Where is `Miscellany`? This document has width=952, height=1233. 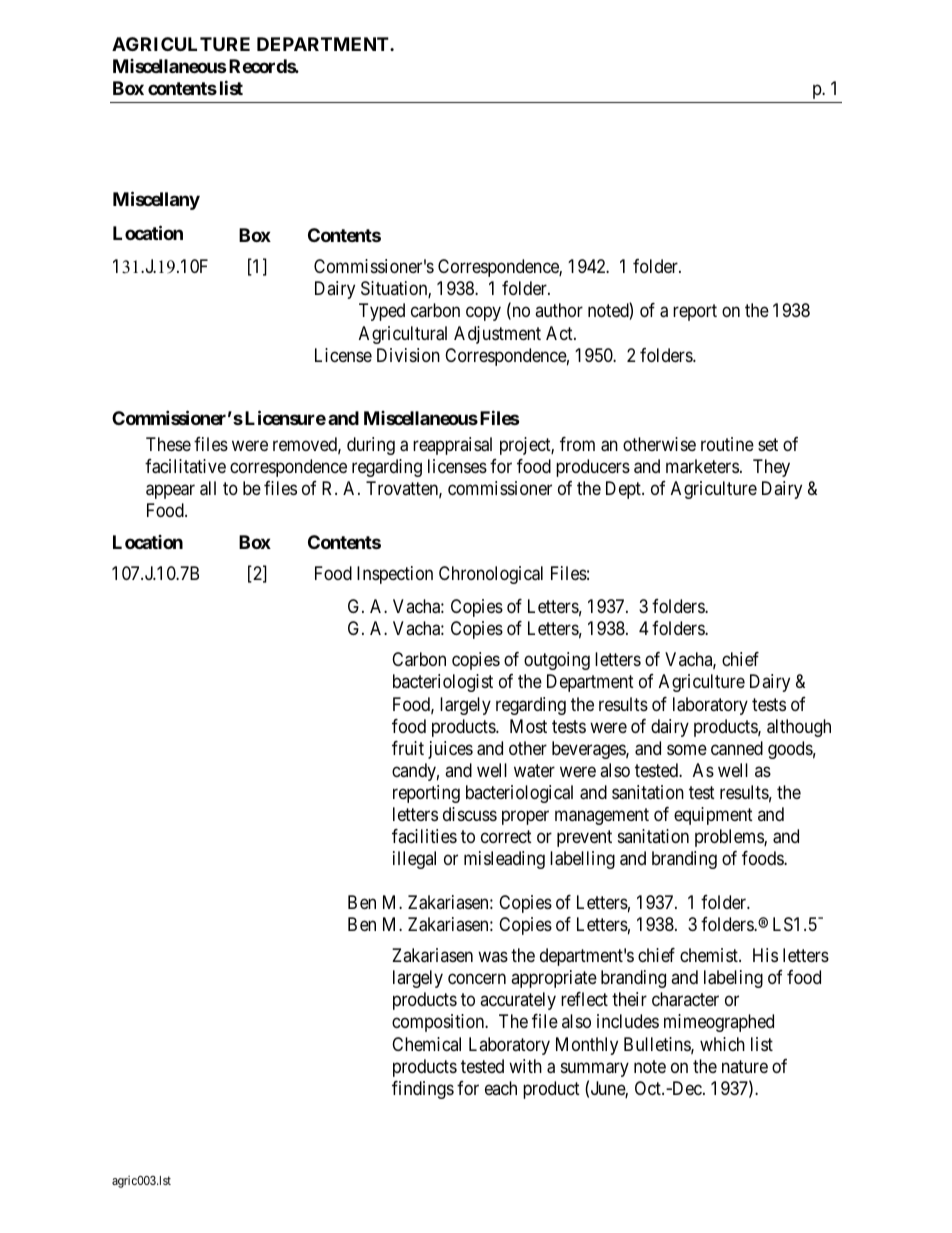
Miscellany is located at coordinates (156, 200).
